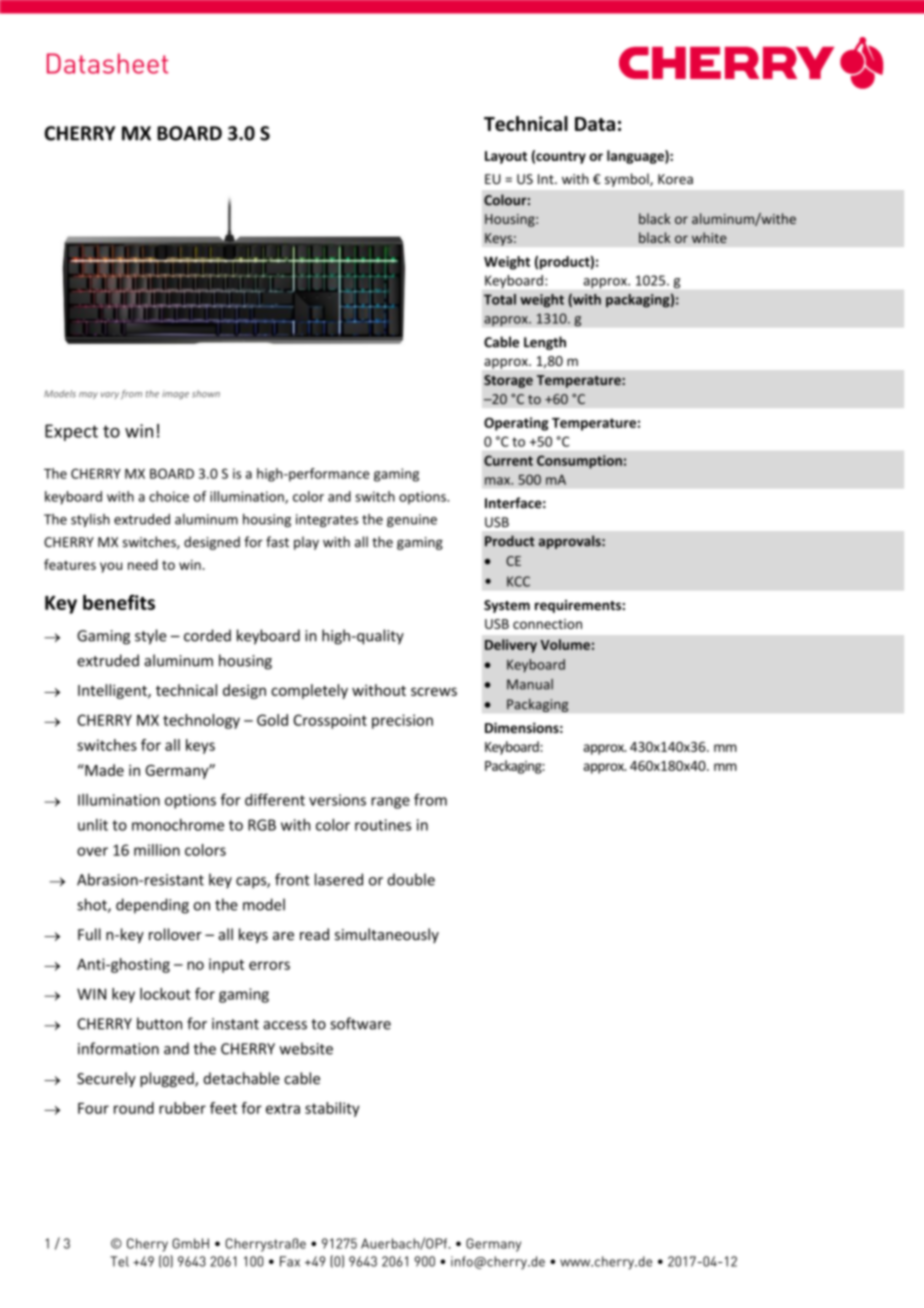 This document has width=924, height=1308. I want to click on round, so click(134, 1108).
